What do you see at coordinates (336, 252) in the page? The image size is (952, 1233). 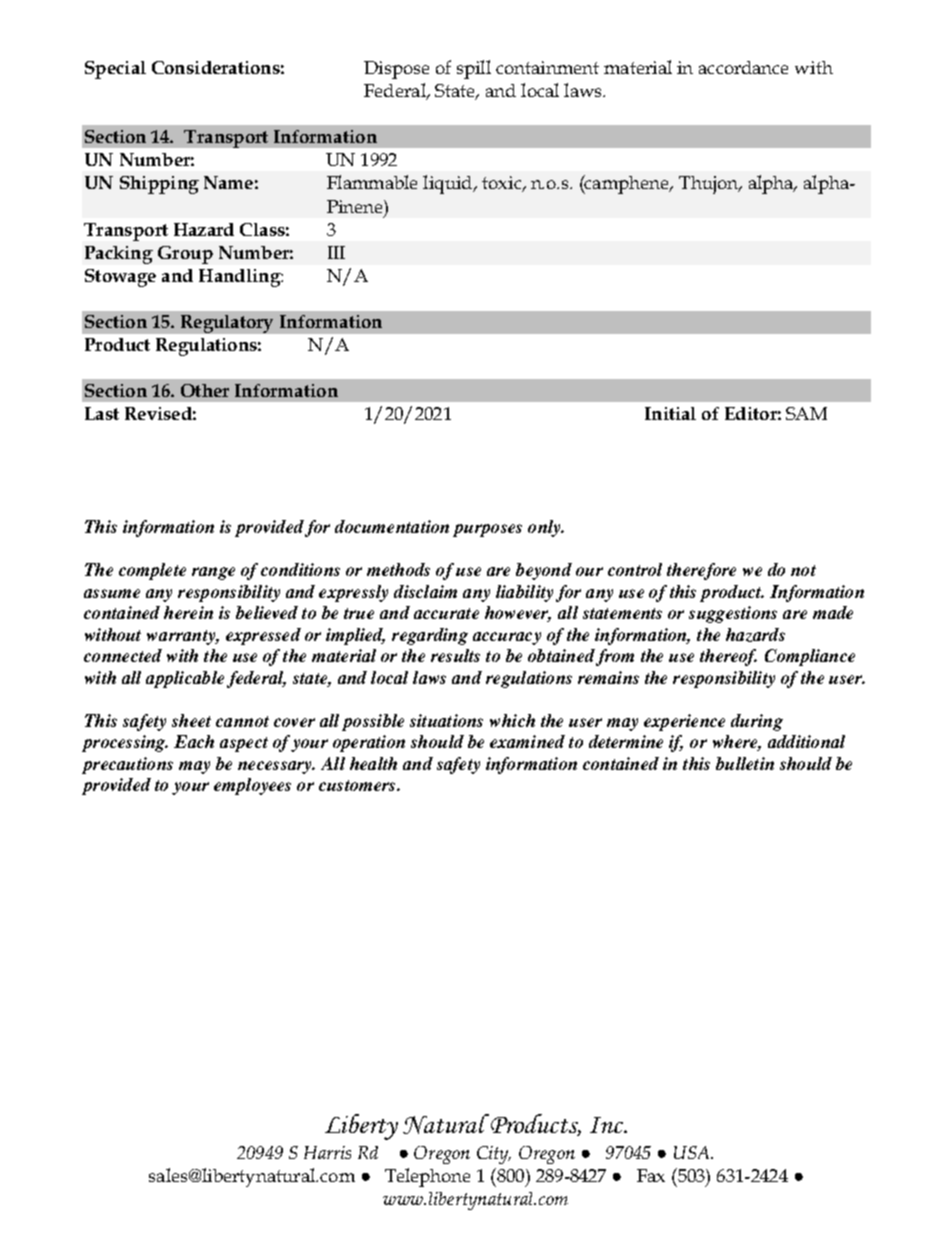 I see `III` at bounding box center [336, 252].
